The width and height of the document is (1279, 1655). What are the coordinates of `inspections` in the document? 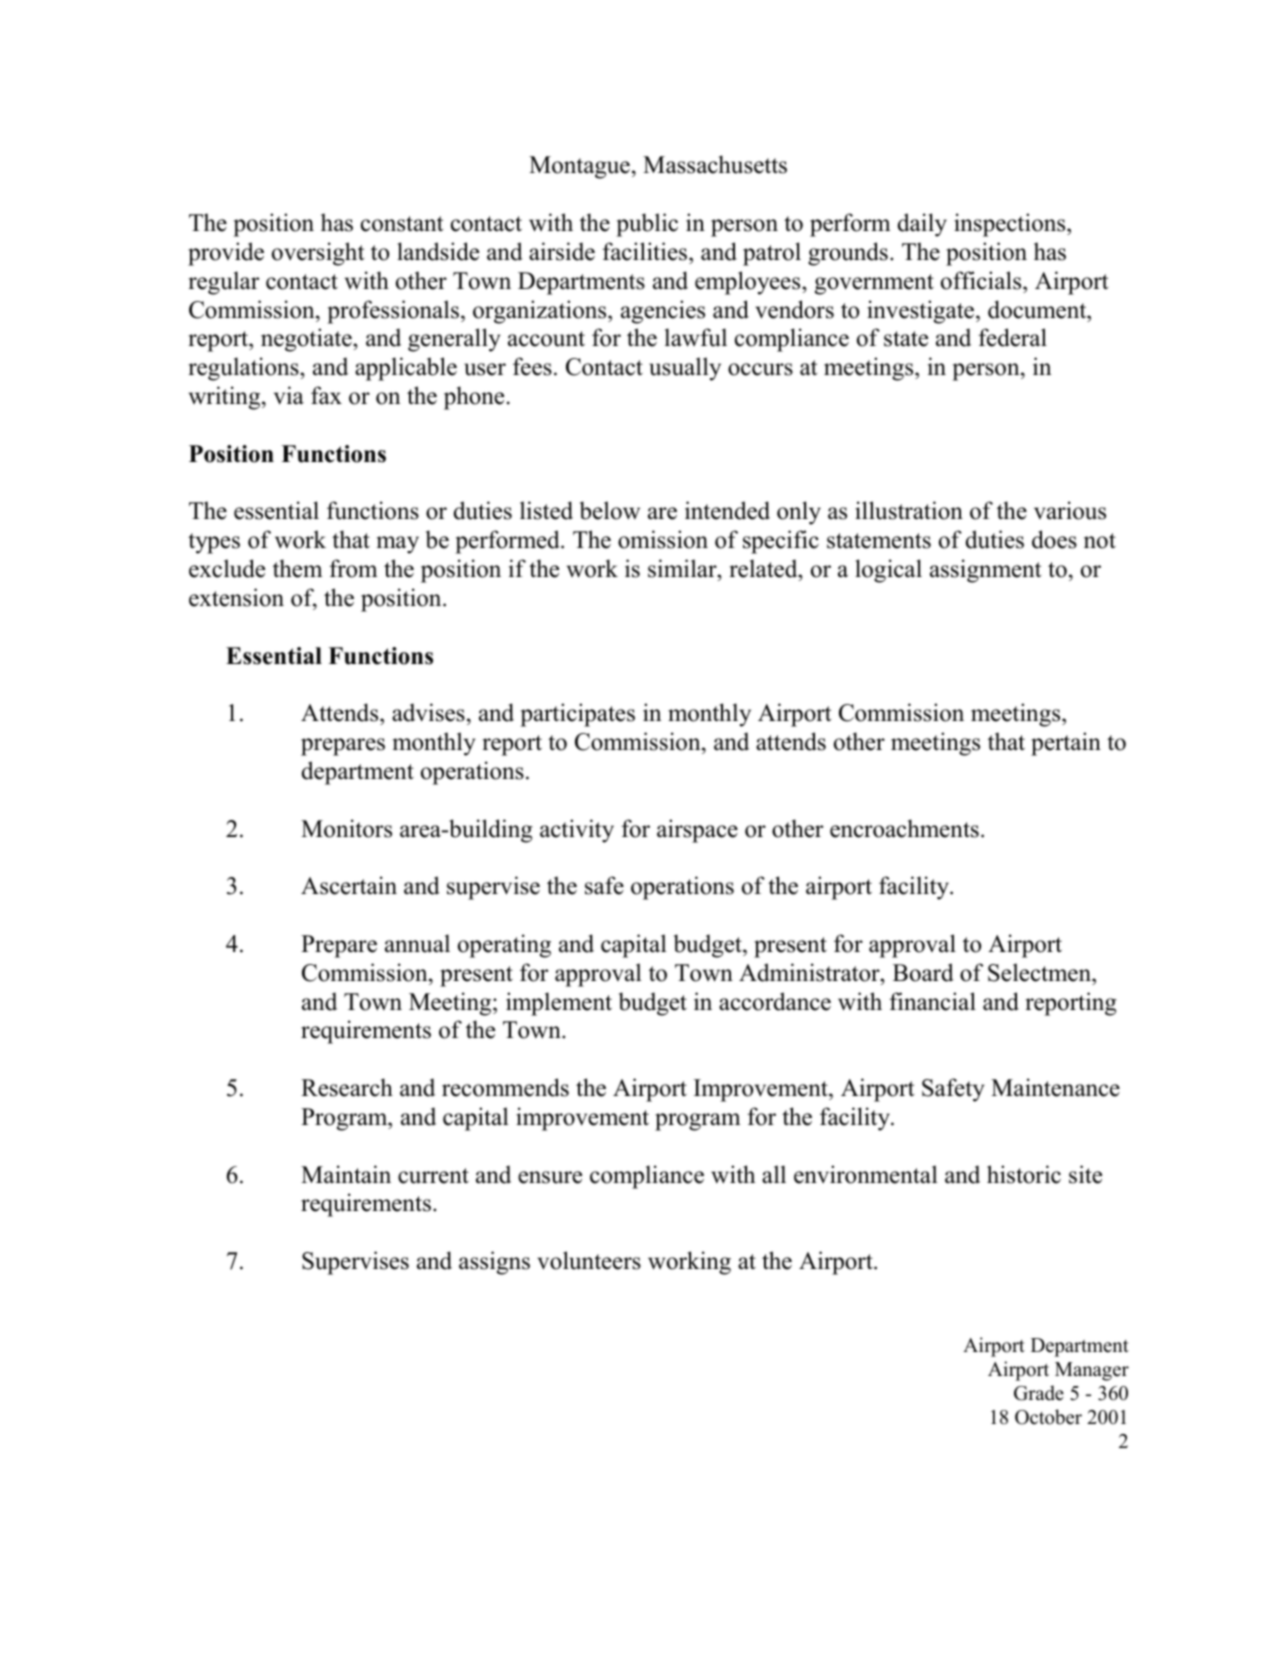 It's located at (1011, 225).
